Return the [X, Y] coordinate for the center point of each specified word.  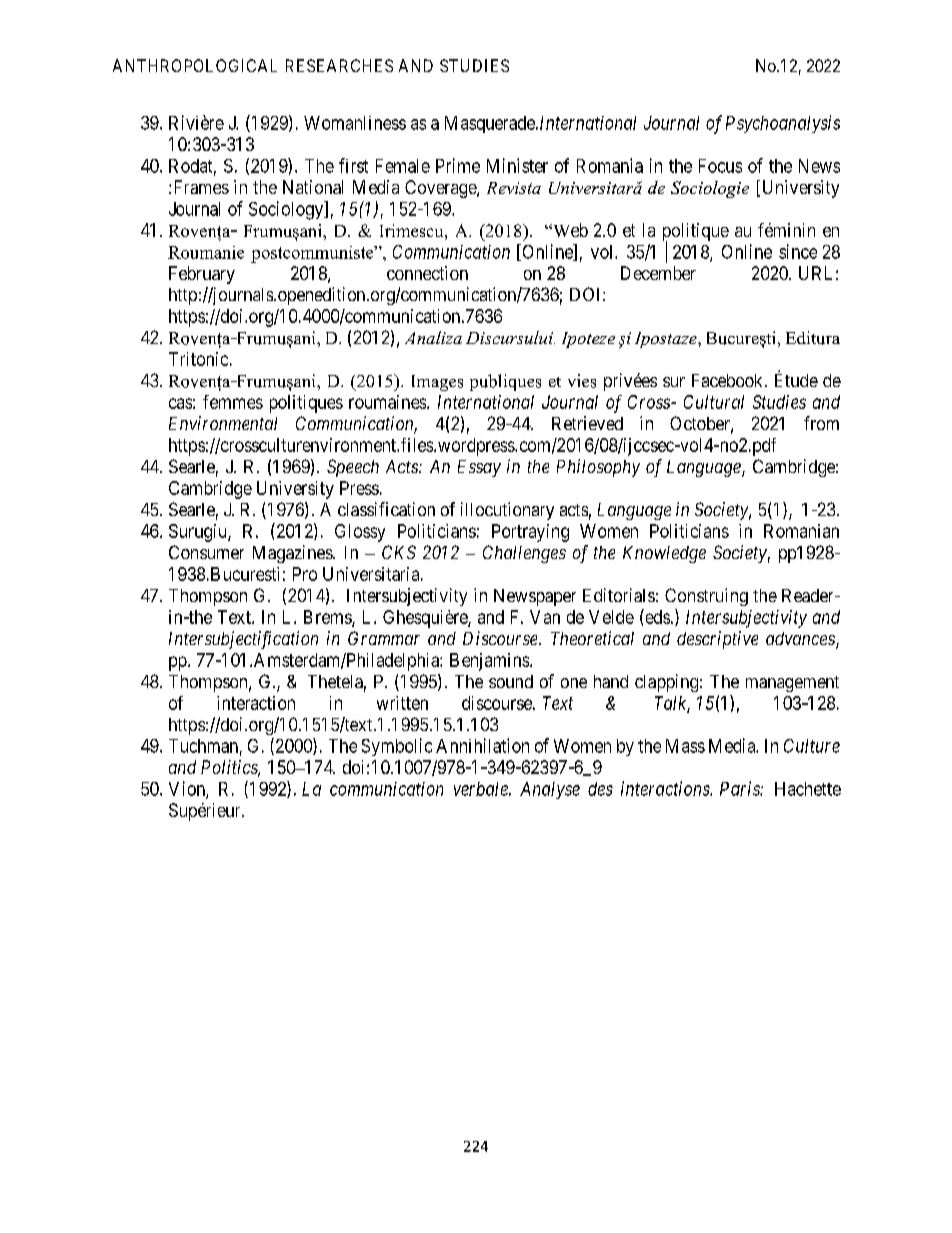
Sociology [287, 210]
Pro [305, 574]
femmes [233, 402]
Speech [353, 468]
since [798, 251]
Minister [517, 165]
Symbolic [397, 747]
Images [437, 383]
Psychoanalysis [783, 124]
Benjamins [490, 662]
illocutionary [507, 511]
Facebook [729, 380]
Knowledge [664, 554]
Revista [514, 188]
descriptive [717, 640]
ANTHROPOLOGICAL [195, 65]
